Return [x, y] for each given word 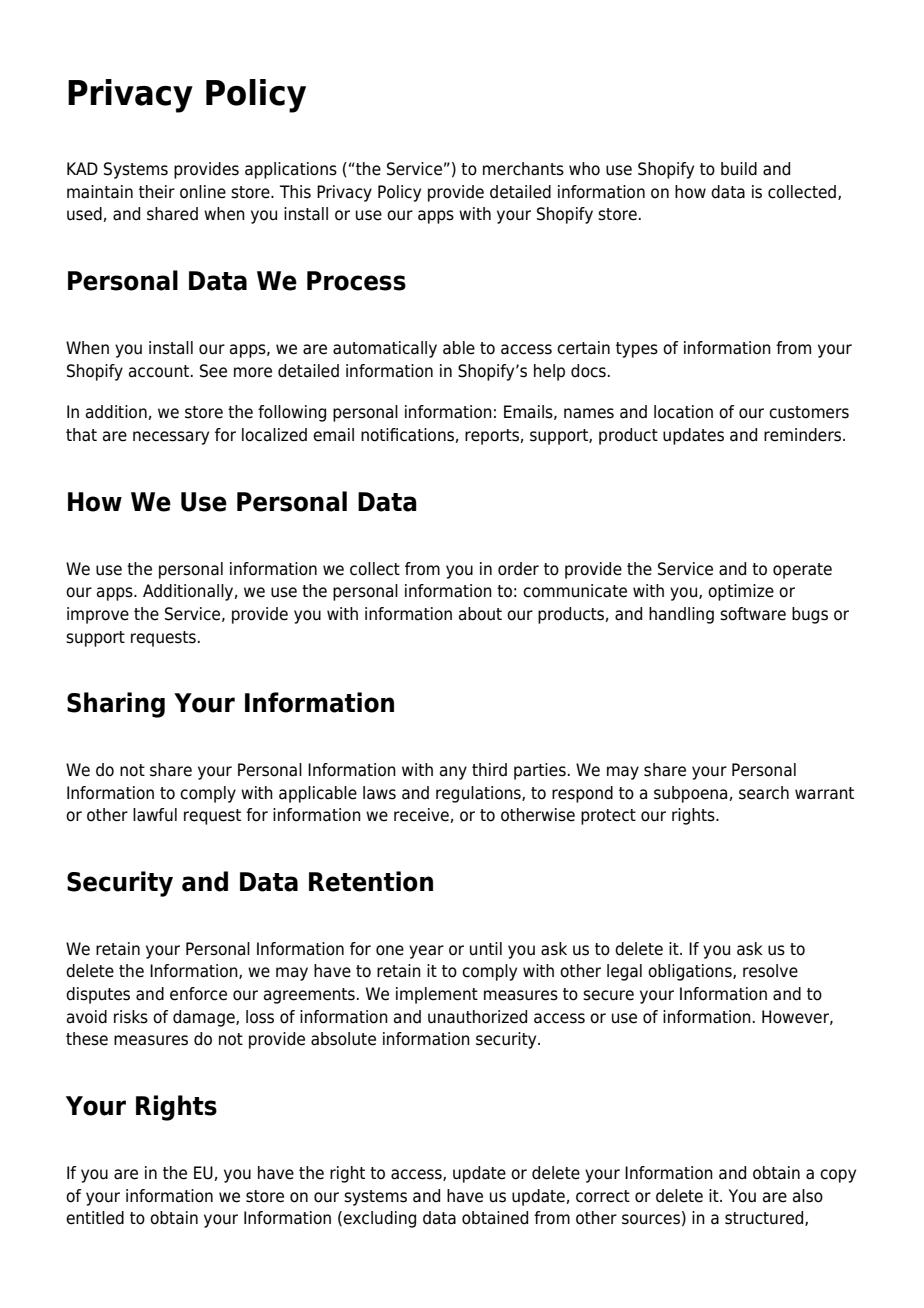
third [489, 770]
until [486, 949]
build [739, 169]
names [589, 413]
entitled [95, 1218]
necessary [171, 438]
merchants [523, 169]
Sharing [116, 705]
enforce [198, 994]
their [157, 192]
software [753, 614]
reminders [802, 435]
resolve [770, 971]
